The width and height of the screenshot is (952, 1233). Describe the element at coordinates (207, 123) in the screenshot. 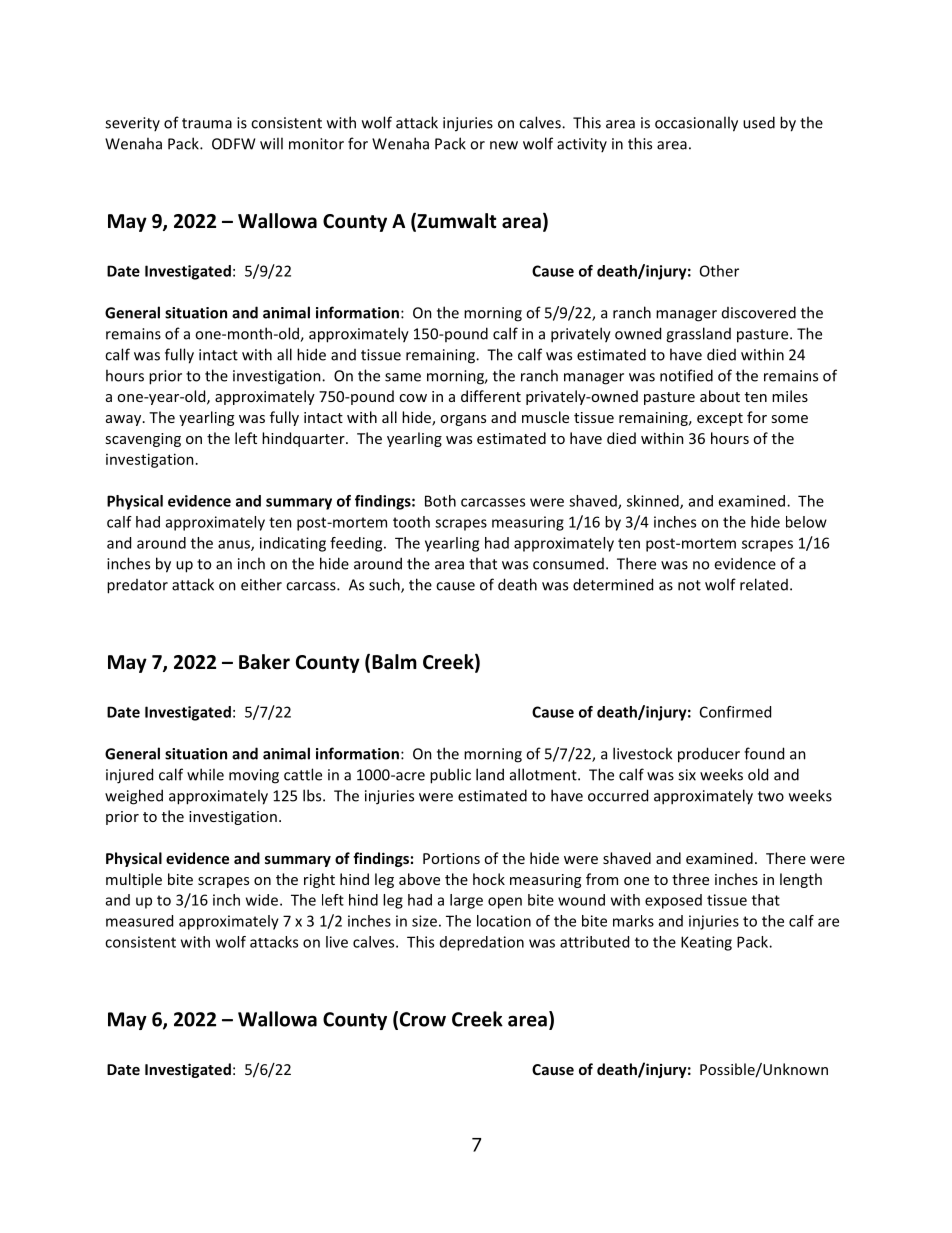

I see `trauma` at that location.
